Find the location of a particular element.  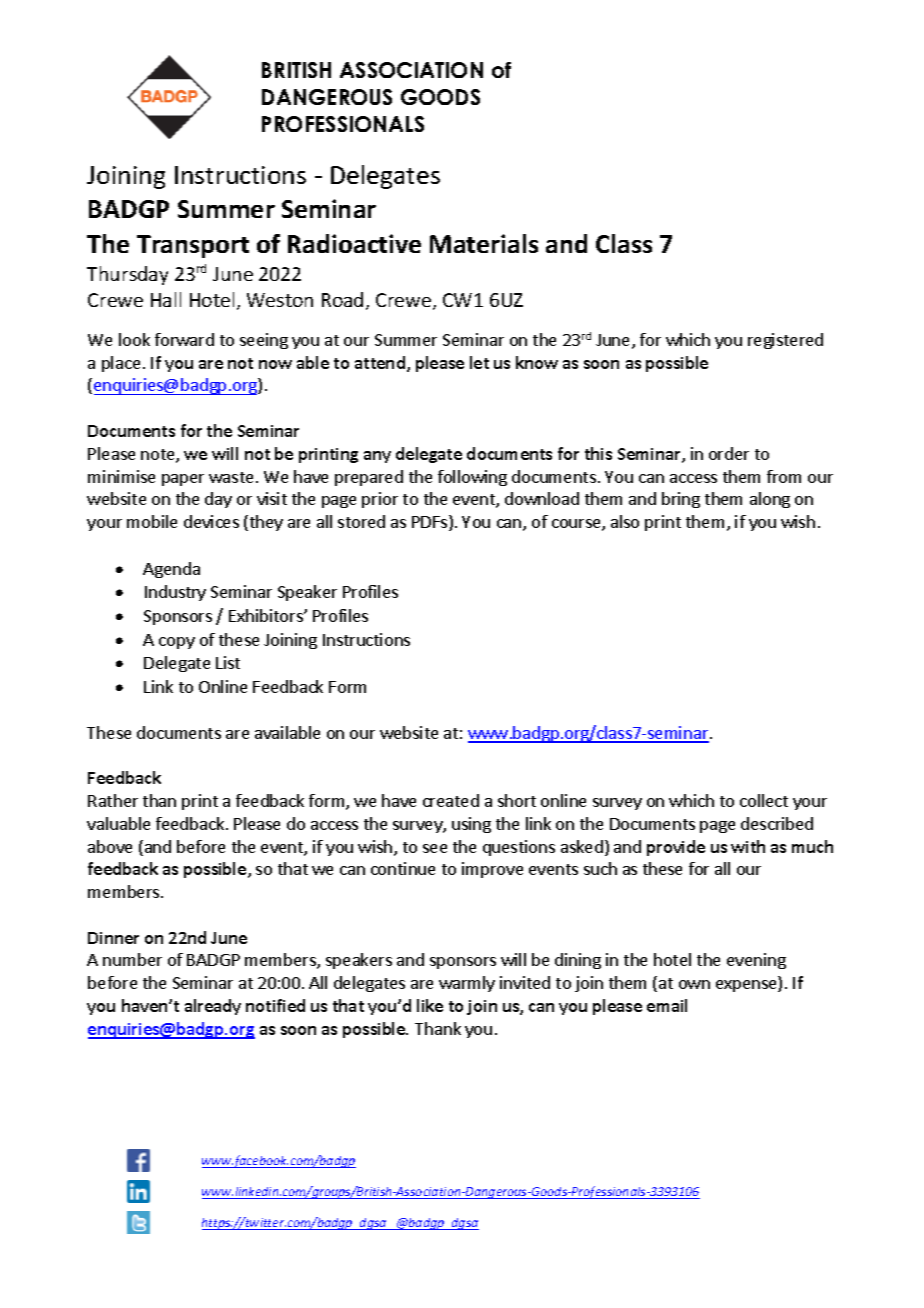

registered is located at coordinates (785, 341).
